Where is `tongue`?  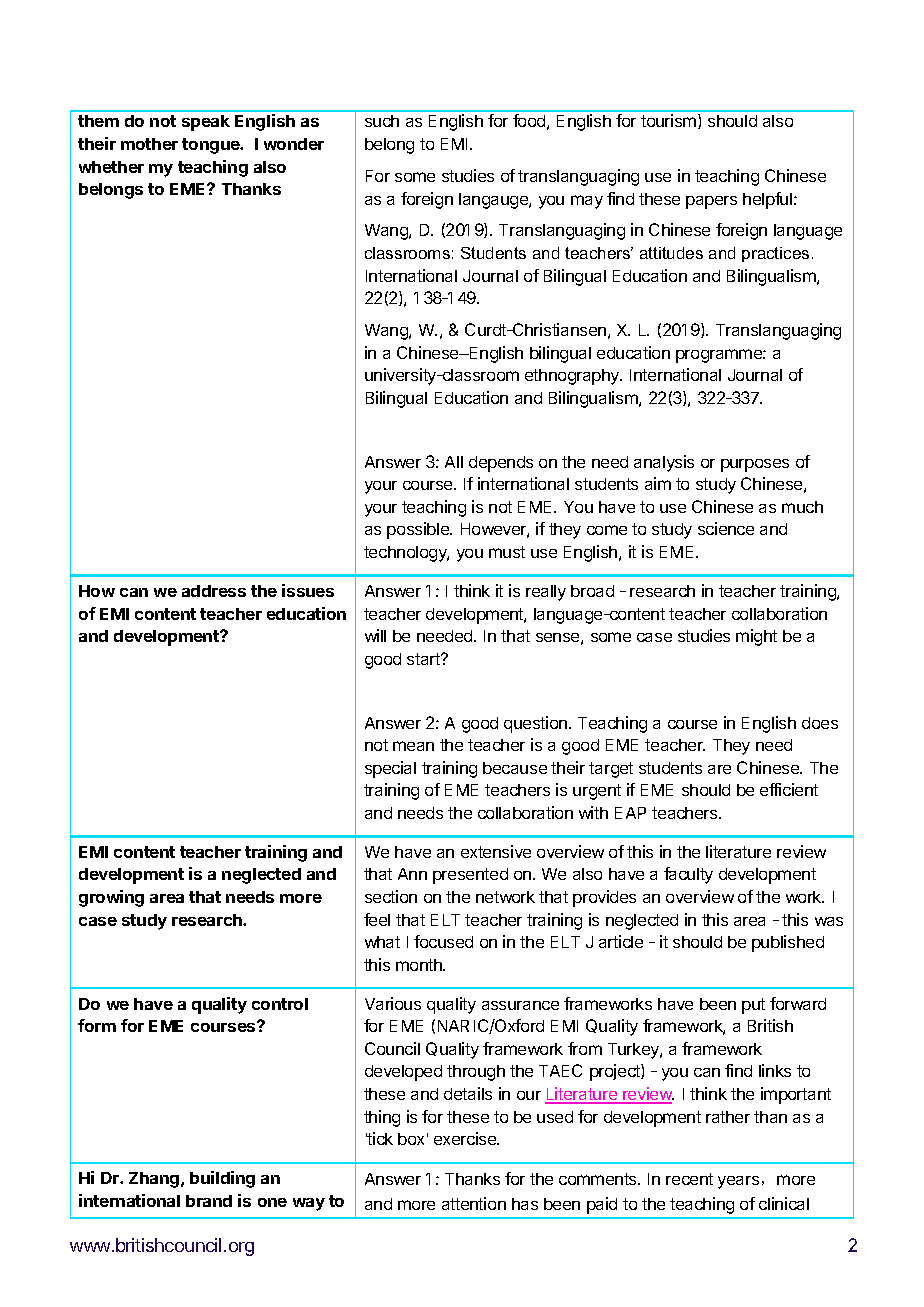
tongue is located at coordinates (212, 146).
